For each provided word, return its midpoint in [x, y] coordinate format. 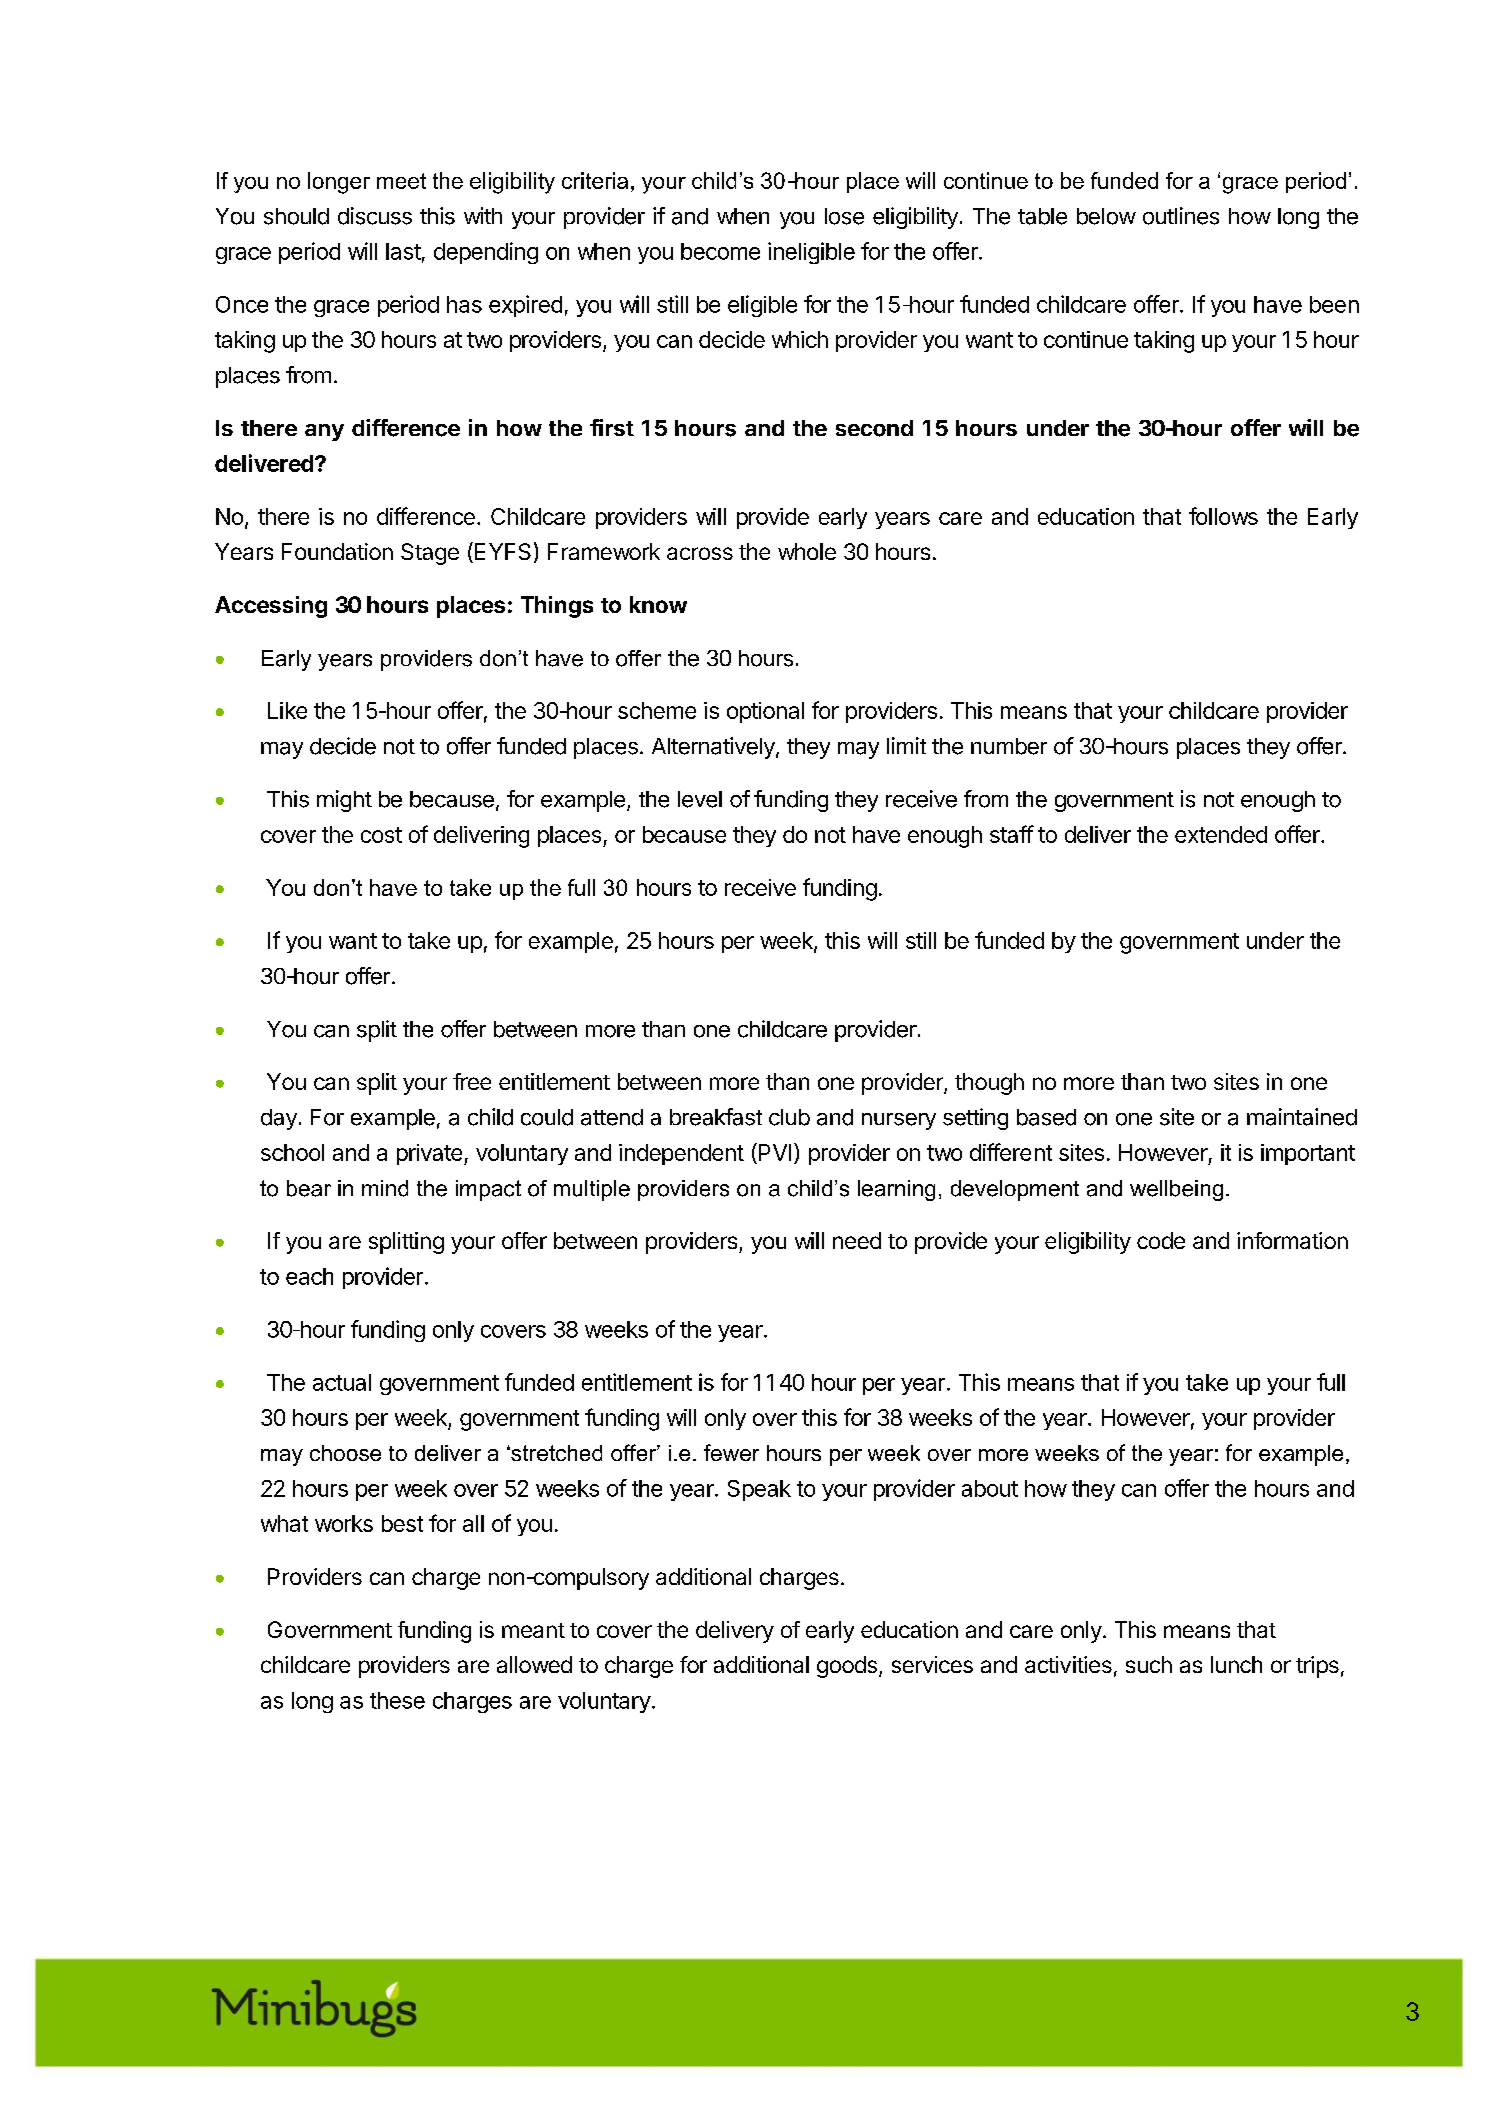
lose [844, 216]
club [789, 1117]
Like [287, 710]
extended [1221, 834]
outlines [1181, 216]
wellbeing [1176, 1190]
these [397, 1700]
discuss [375, 216]
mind [385, 1188]
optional [765, 712]
